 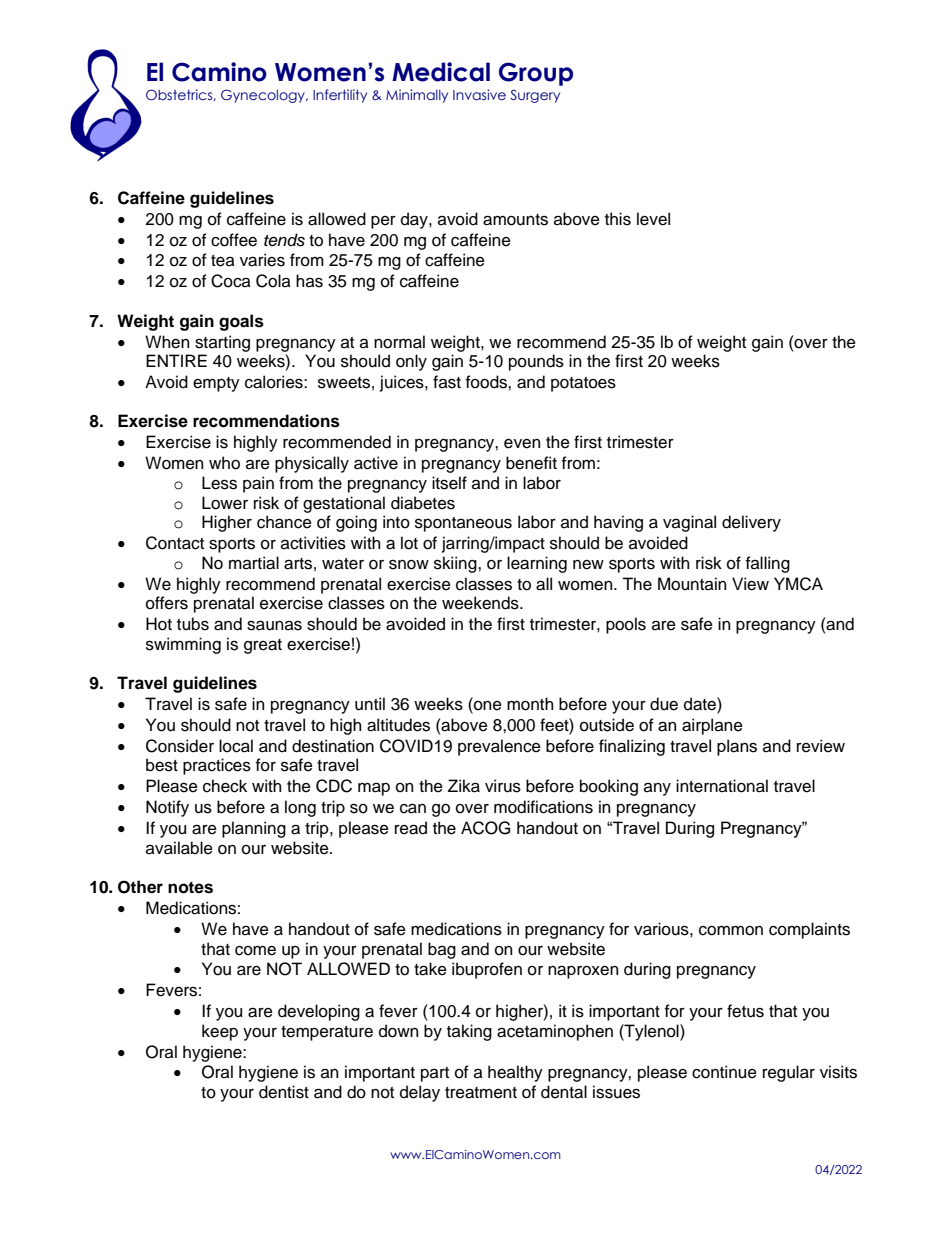 I want to click on planning, so click(x=254, y=829).
